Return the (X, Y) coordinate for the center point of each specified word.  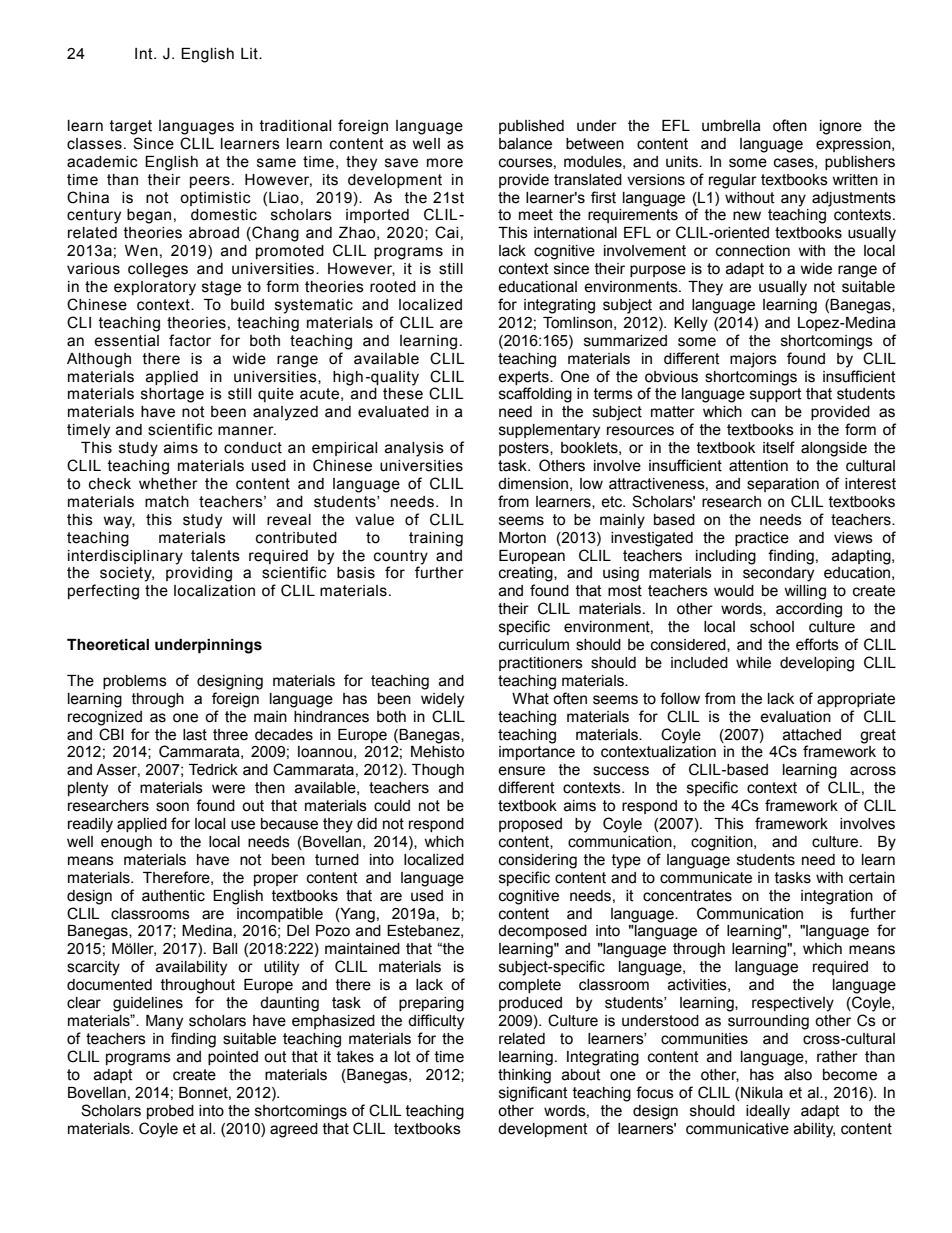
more (445, 163)
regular (733, 181)
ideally (768, 1112)
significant (533, 1094)
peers (210, 182)
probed (170, 1112)
